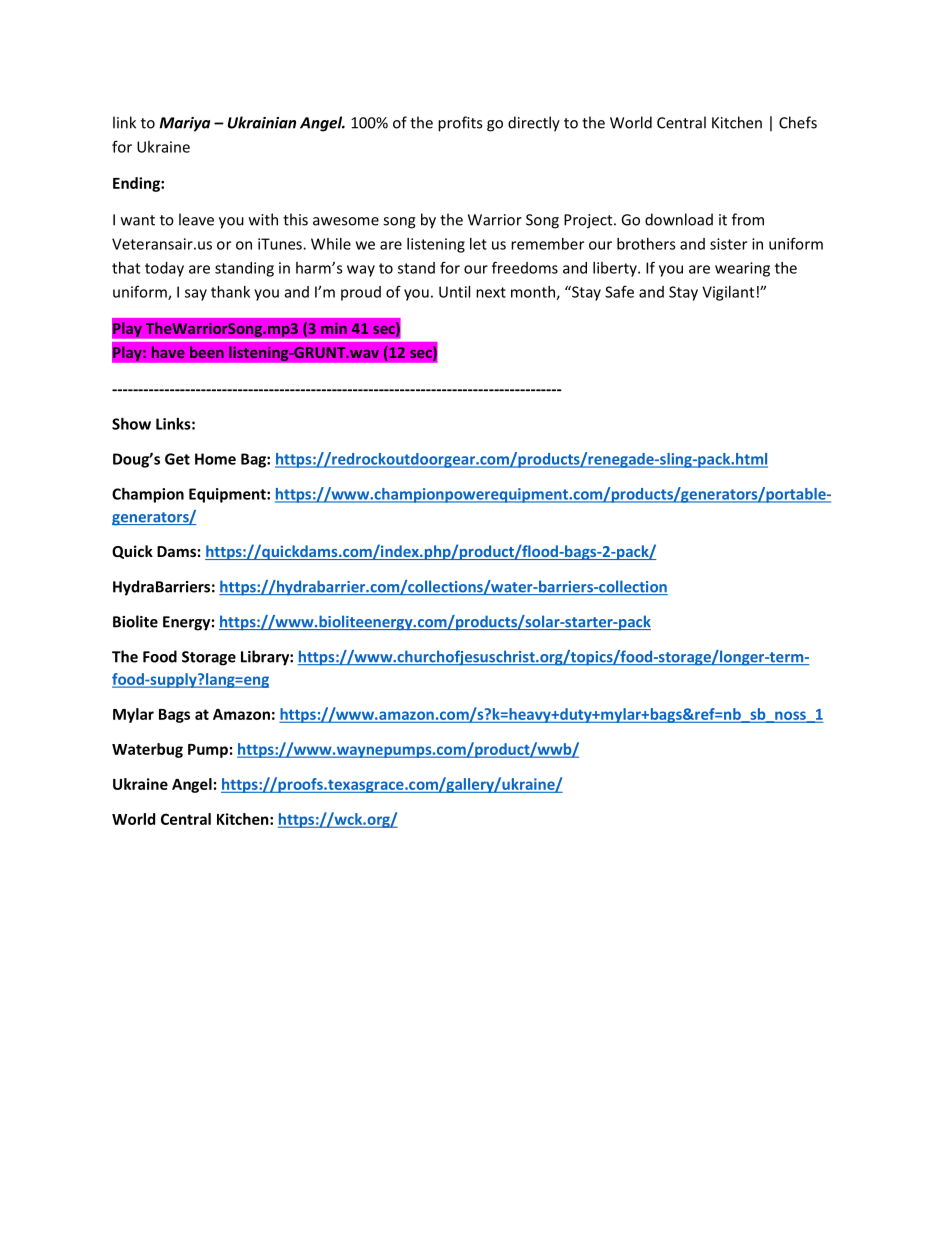 Image resolution: width=952 pixels, height=1233 pixels. Describe the element at coordinates (131, 424) in the image. I see `Show` at that location.
